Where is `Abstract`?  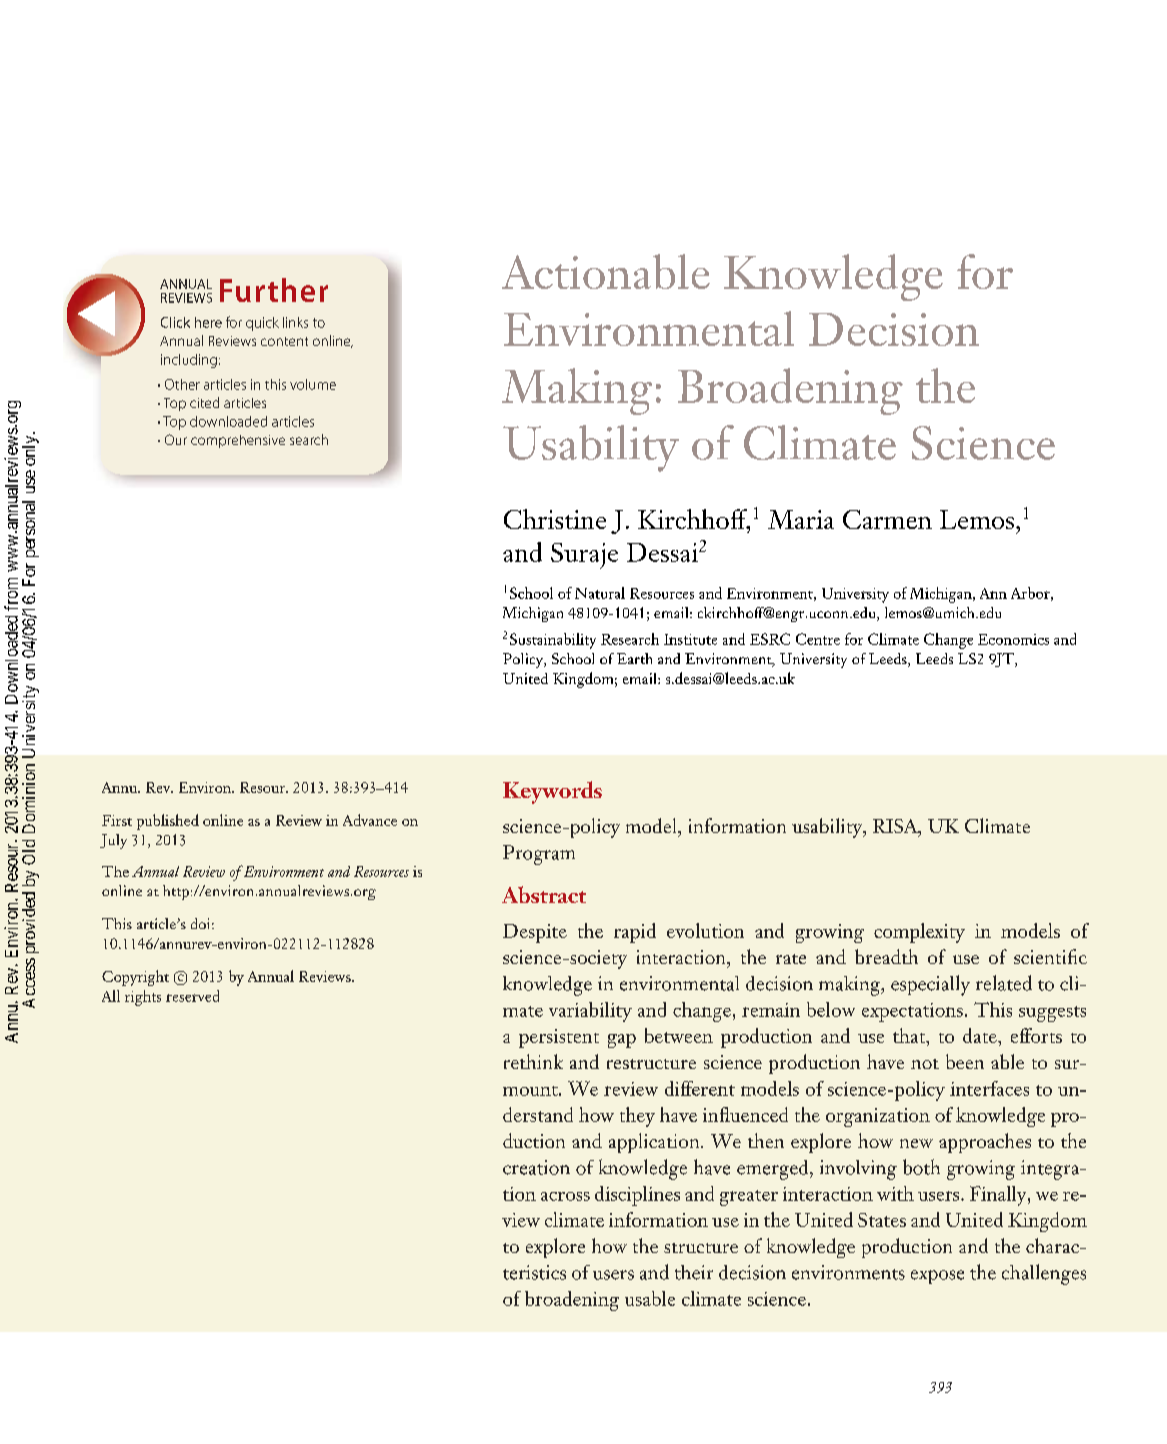 Abstract is located at coordinates (544, 894).
